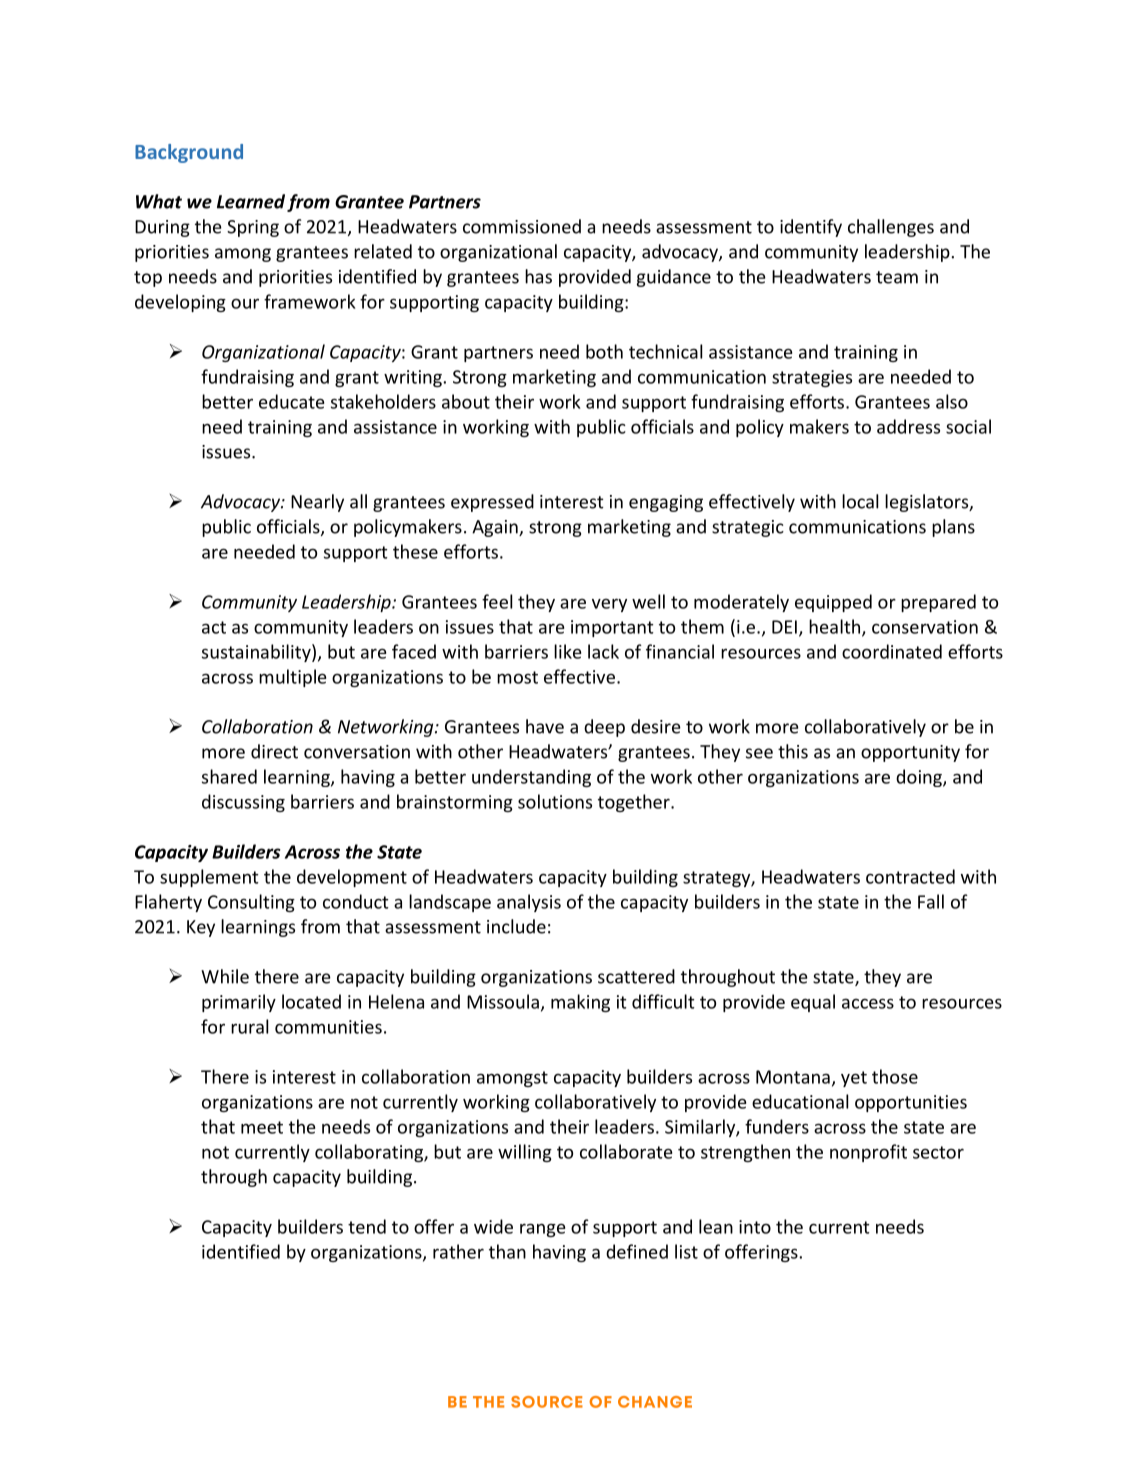  Describe the element at coordinates (492, 503) in the document. I see `expressed` at that location.
